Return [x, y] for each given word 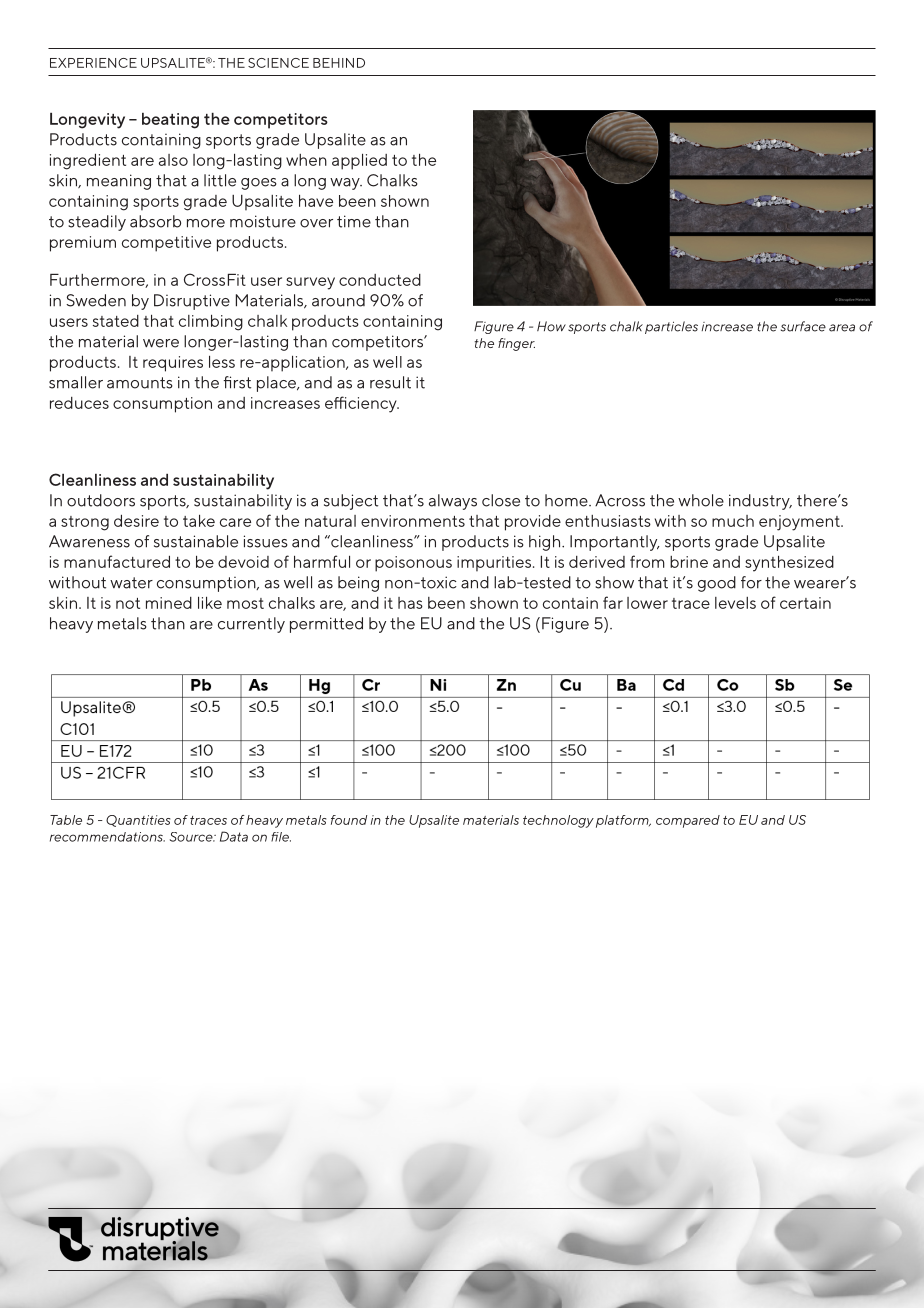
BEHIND [339, 63]
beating [170, 121]
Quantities [138, 821]
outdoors [101, 500]
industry [760, 502]
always [453, 502]
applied [359, 162]
